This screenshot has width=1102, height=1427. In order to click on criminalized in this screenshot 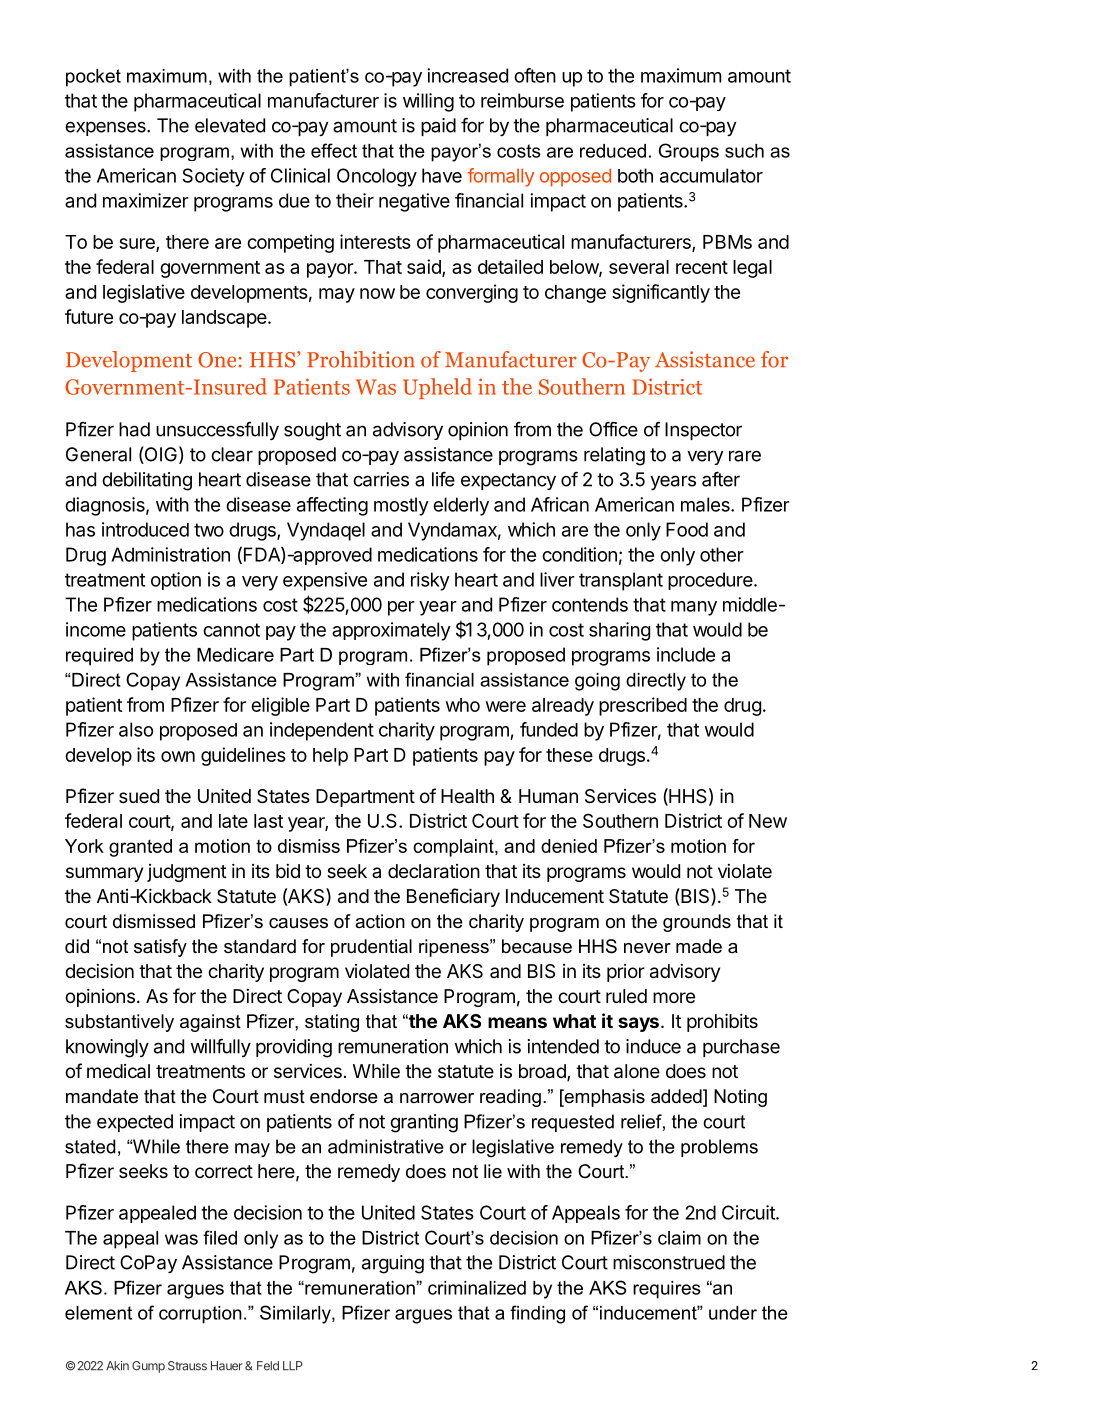, I will do `click(477, 1288)`.
